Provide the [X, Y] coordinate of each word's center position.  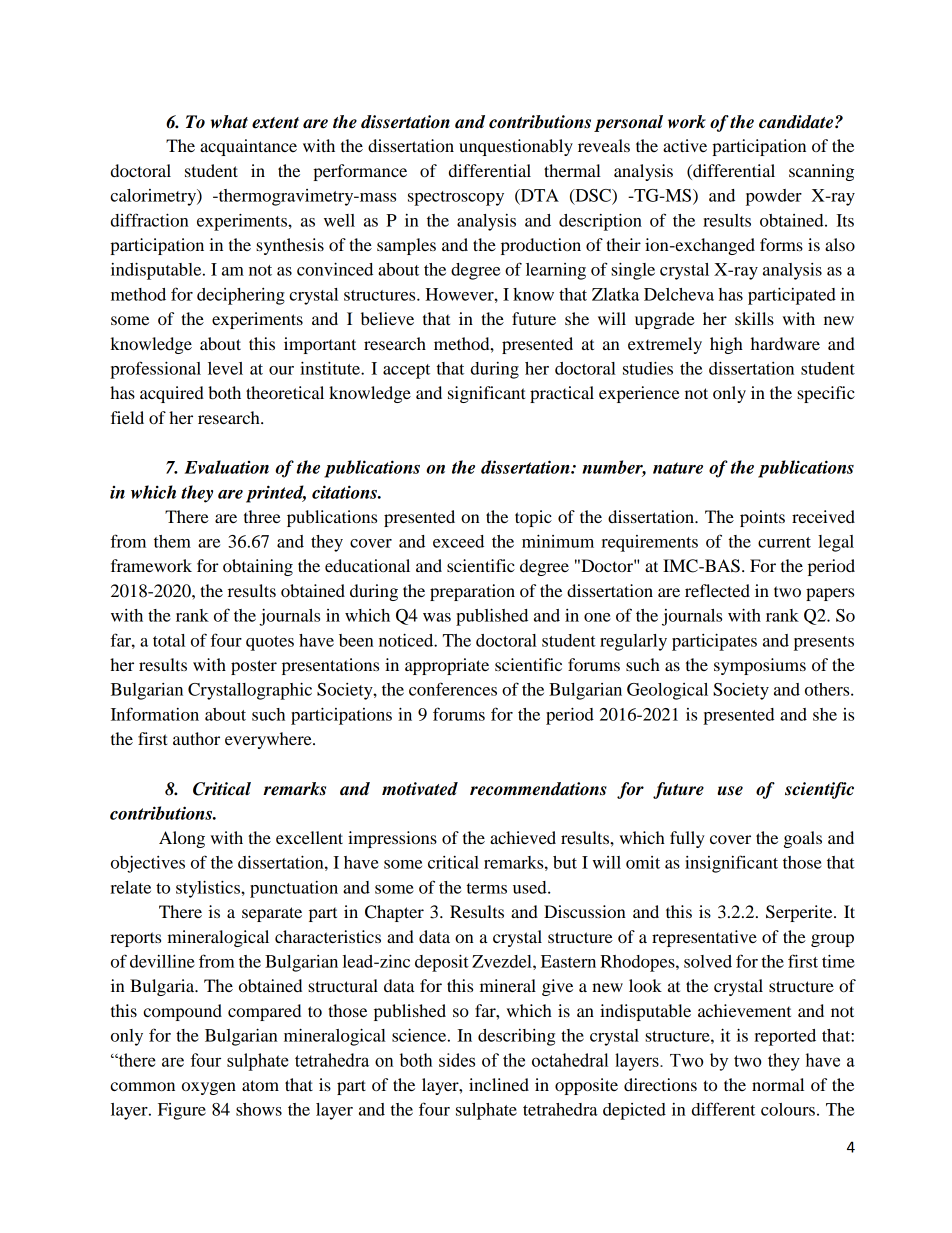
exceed [458, 541]
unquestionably [516, 147]
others [828, 689]
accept [406, 371]
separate [272, 914]
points [762, 518]
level [225, 368]
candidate [797, 122]
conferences [453, 689]
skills [754, 318]
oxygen [209, 1088]
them [172, 541]
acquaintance [248, 147]
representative [704, 938]
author [196, 738]
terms [487, 888]
